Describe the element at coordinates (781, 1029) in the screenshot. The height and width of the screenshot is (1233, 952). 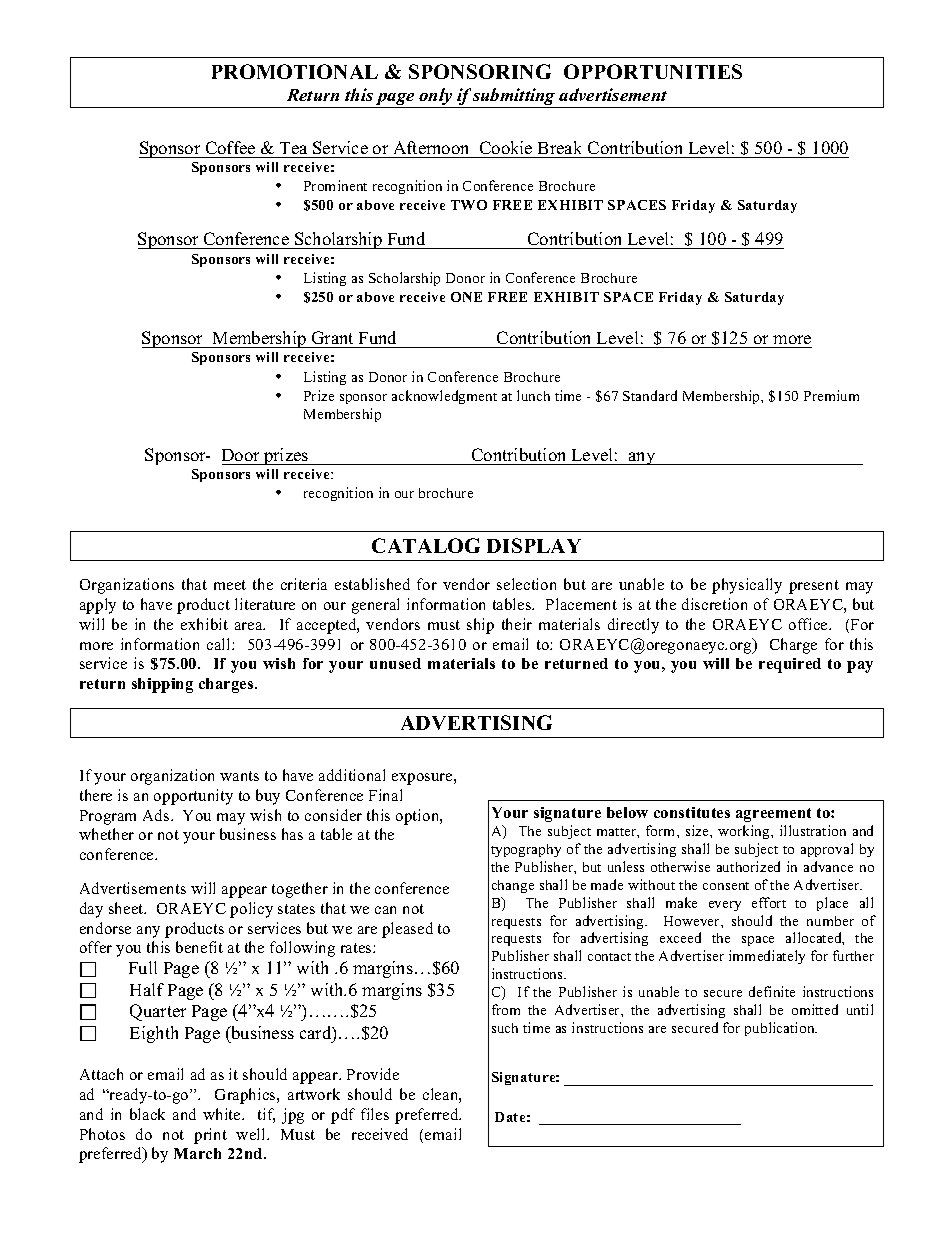
I see `publication` at that location.
